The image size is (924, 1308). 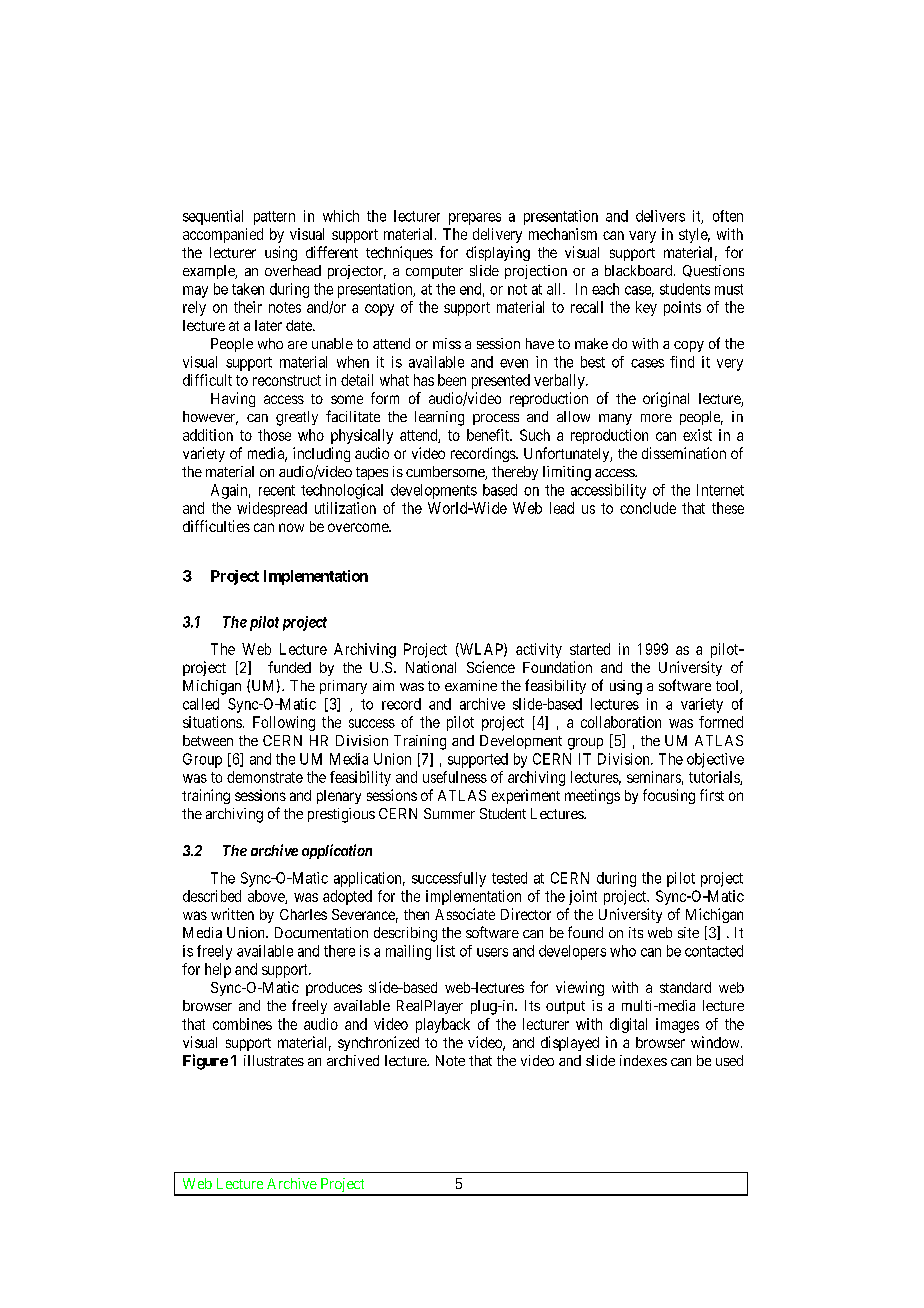 What do you see at coordinates (289, 667) in the image?
I see `funded` at bounding box center [289, 667].
